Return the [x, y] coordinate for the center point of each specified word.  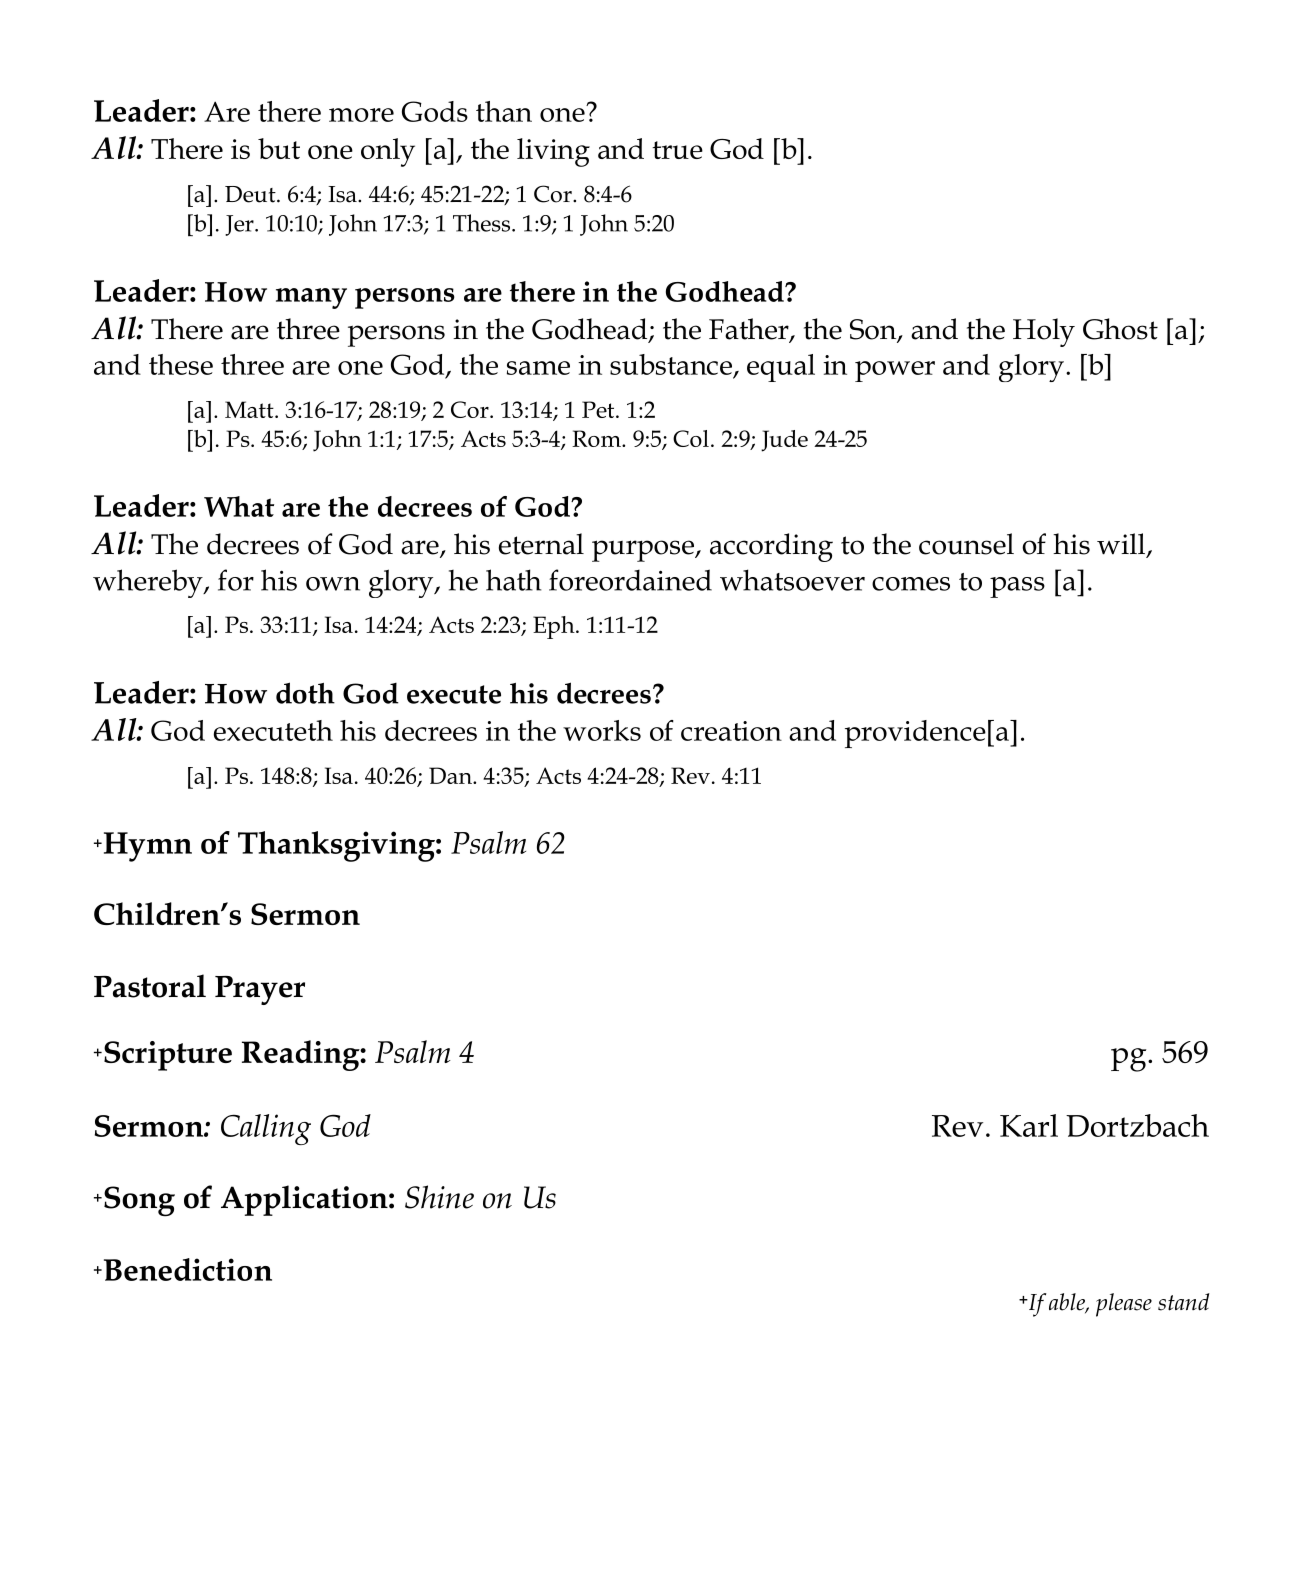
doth [305, 693]
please [1124, 1305]
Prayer [260, 990]
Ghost [1120, 329]
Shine [439, 1197]
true [677, 150]
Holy [1044, 332]
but [279, 148]
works [602, 730]
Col [691, 438]
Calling [266, 1129]
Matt [250, 409]
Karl [1029, 1125]
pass [1017, 587]
